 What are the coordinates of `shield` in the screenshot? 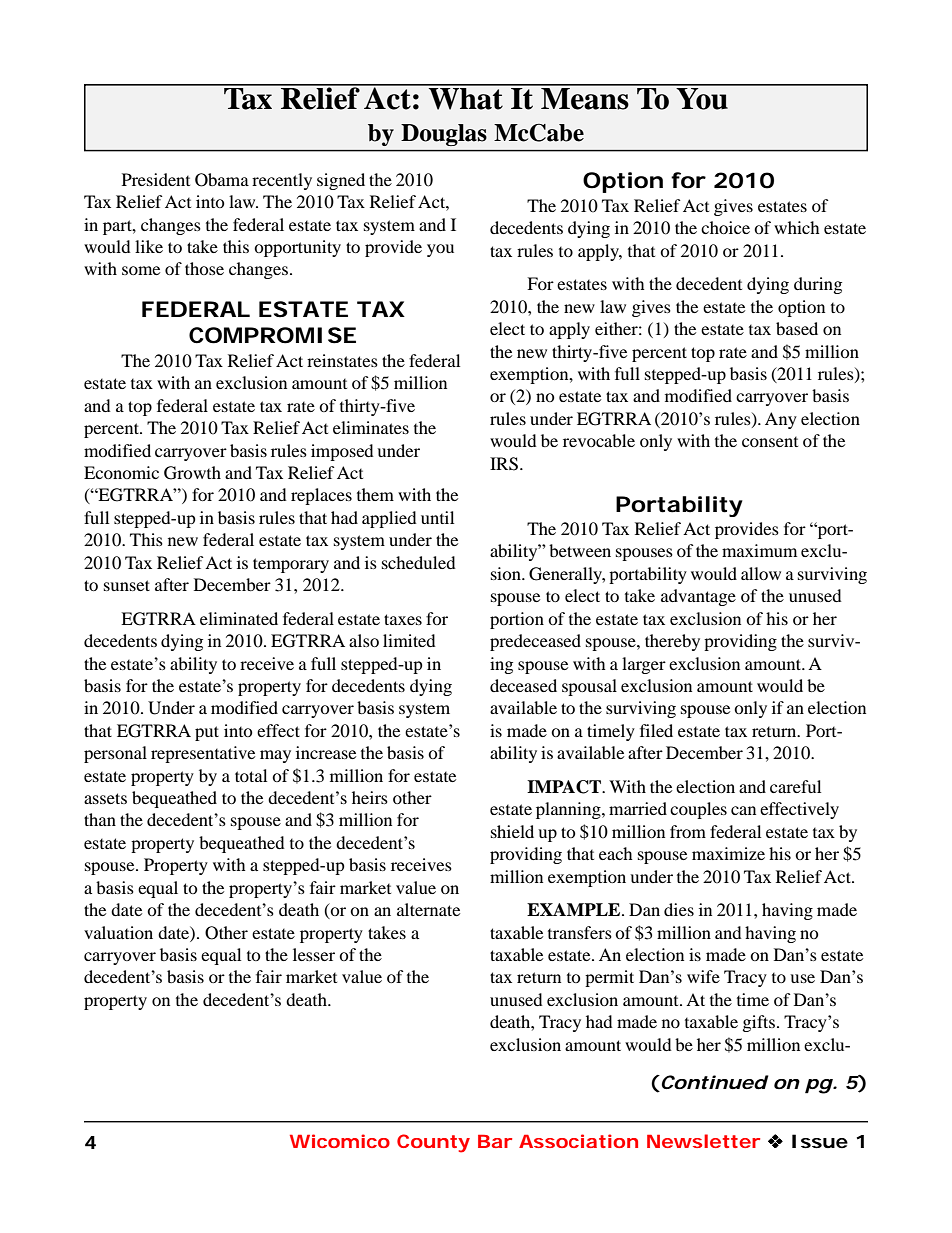 It's located at (512, 831).
